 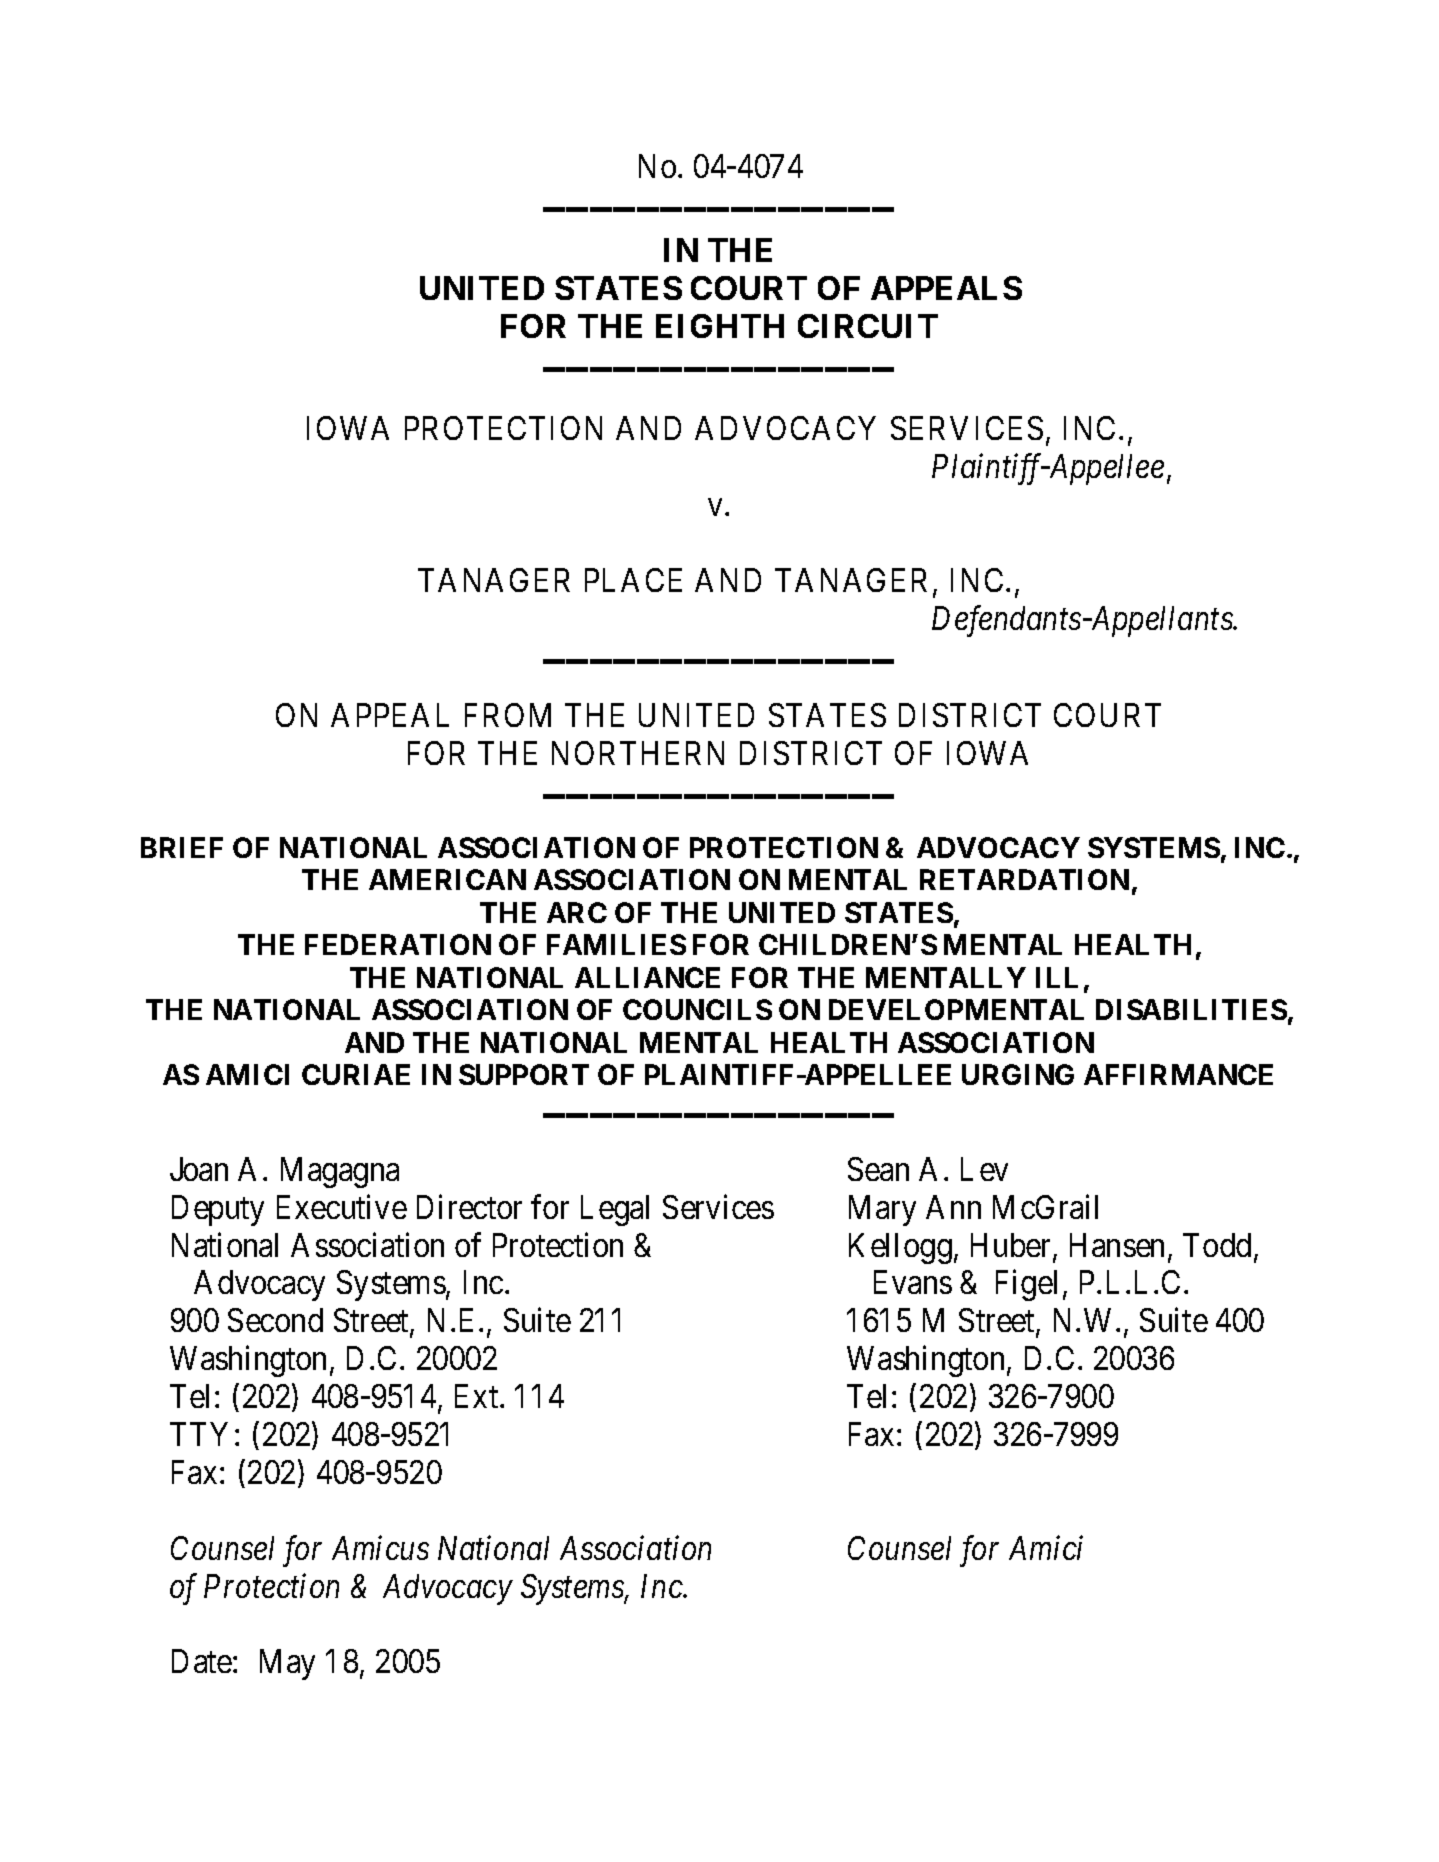 I want to click on EIGHTH, so click(x=720, y=326).
